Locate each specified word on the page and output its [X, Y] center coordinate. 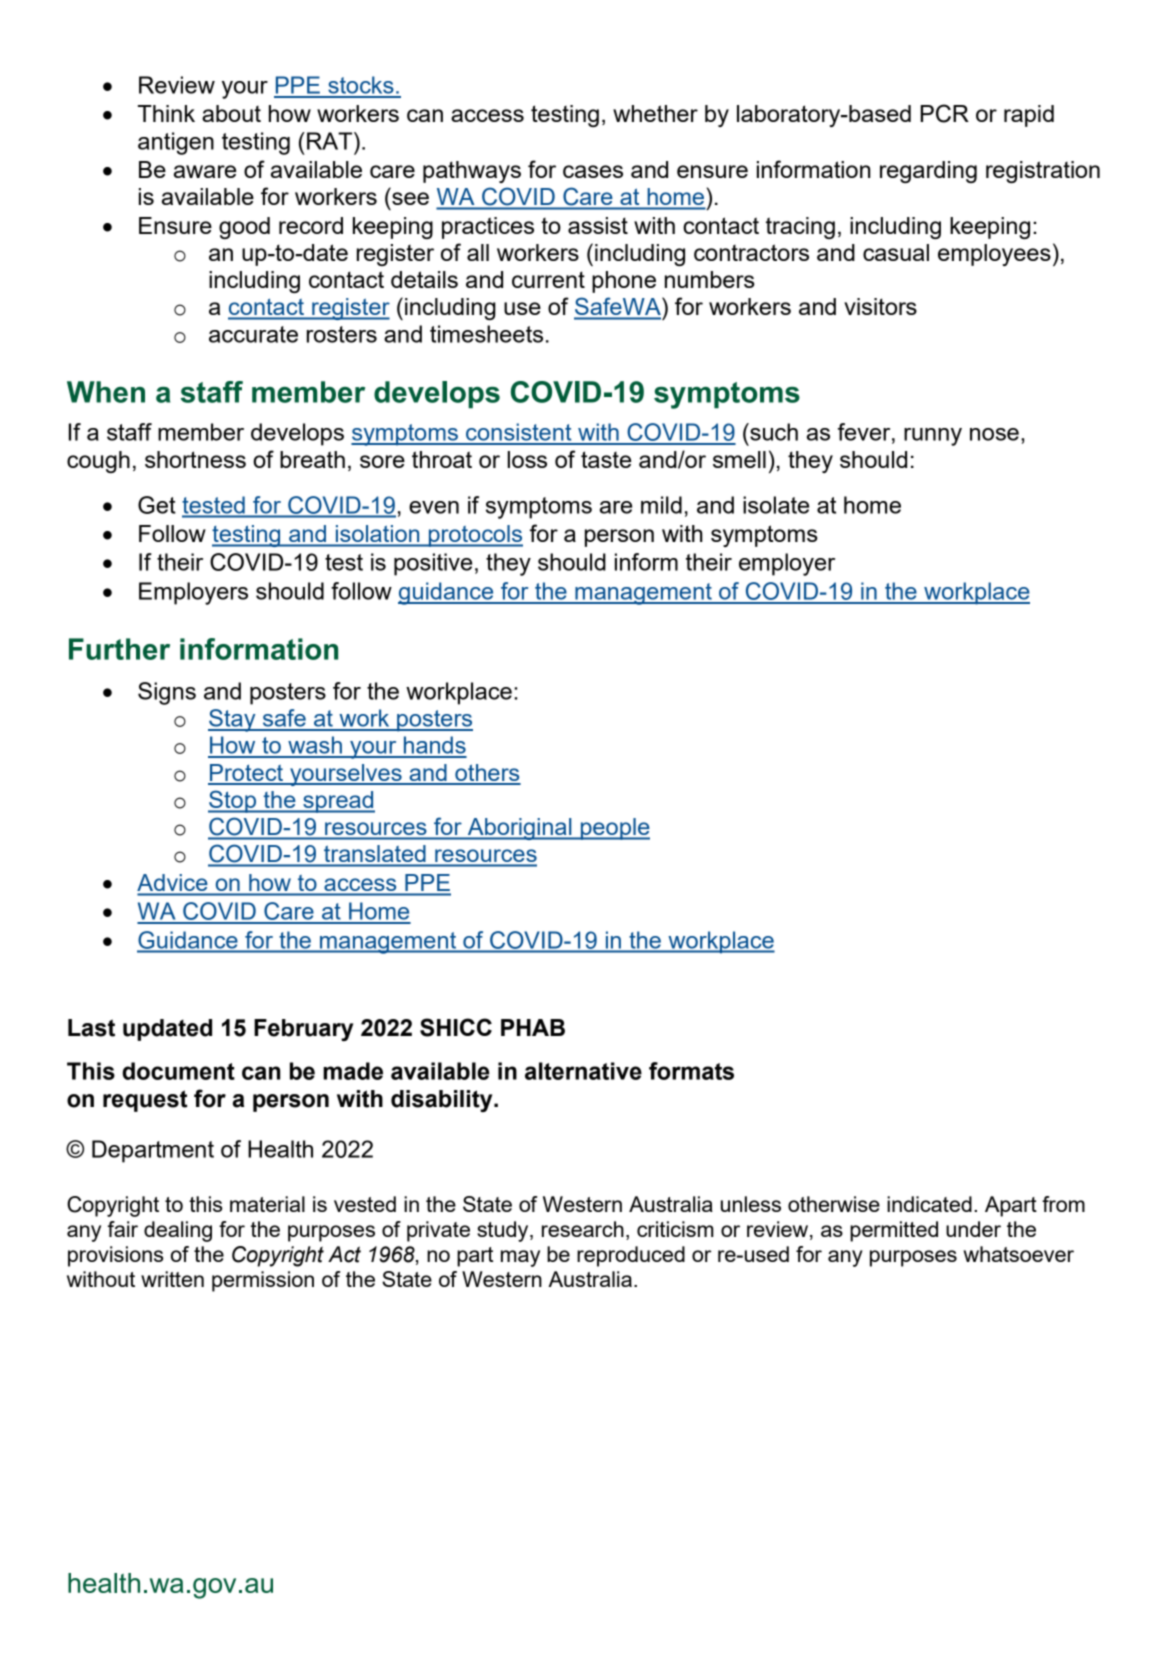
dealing [178, 1231]
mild [661, 505]
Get [157, 505]
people [614, 829]
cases [593, 171]
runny [933, 437]
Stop [233, 801]
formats [691, 1071]
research [583, 1229]
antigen [176, 143]
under [973, 1229]
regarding [928, 172]
